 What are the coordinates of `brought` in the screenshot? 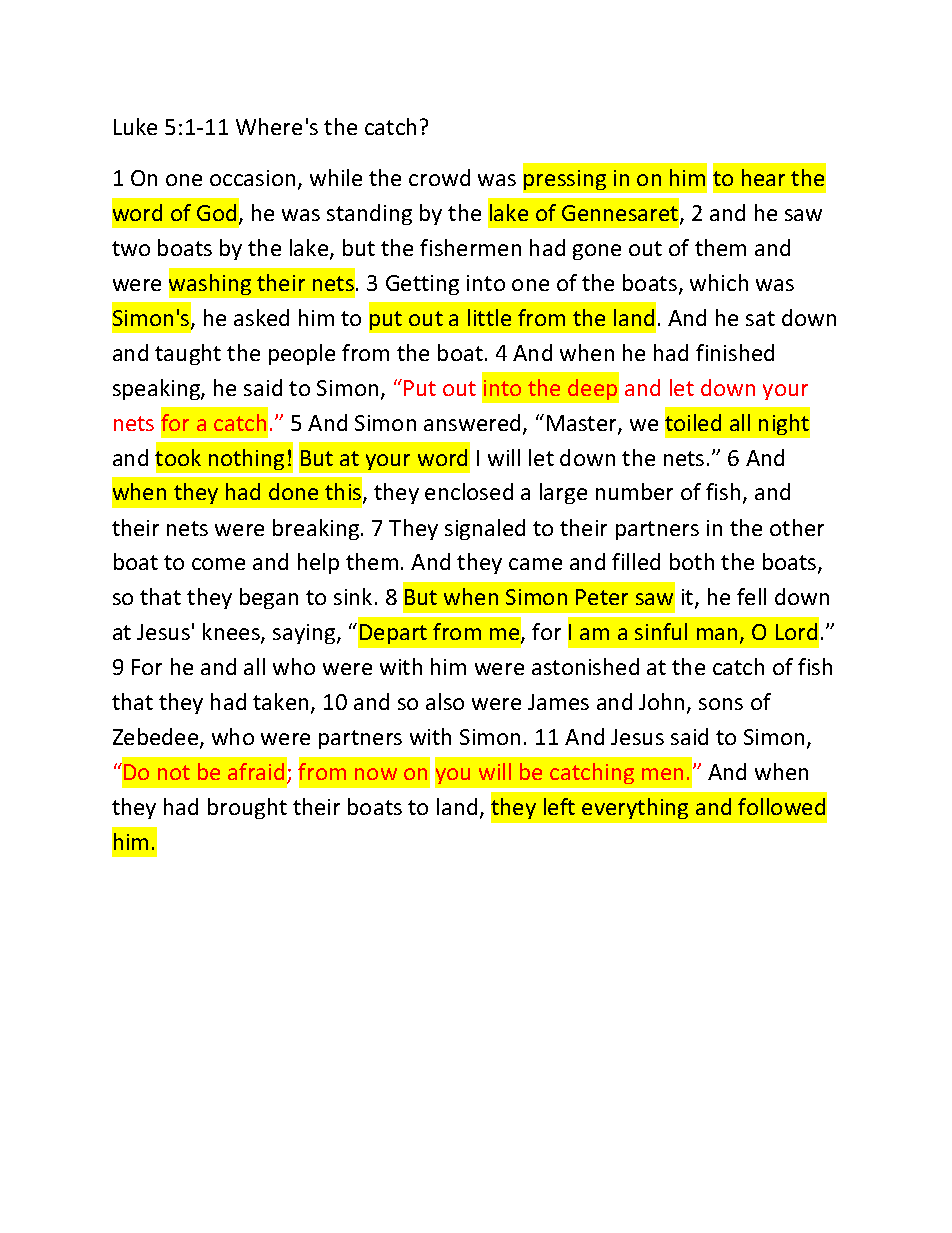 It's located at (247, 808).
